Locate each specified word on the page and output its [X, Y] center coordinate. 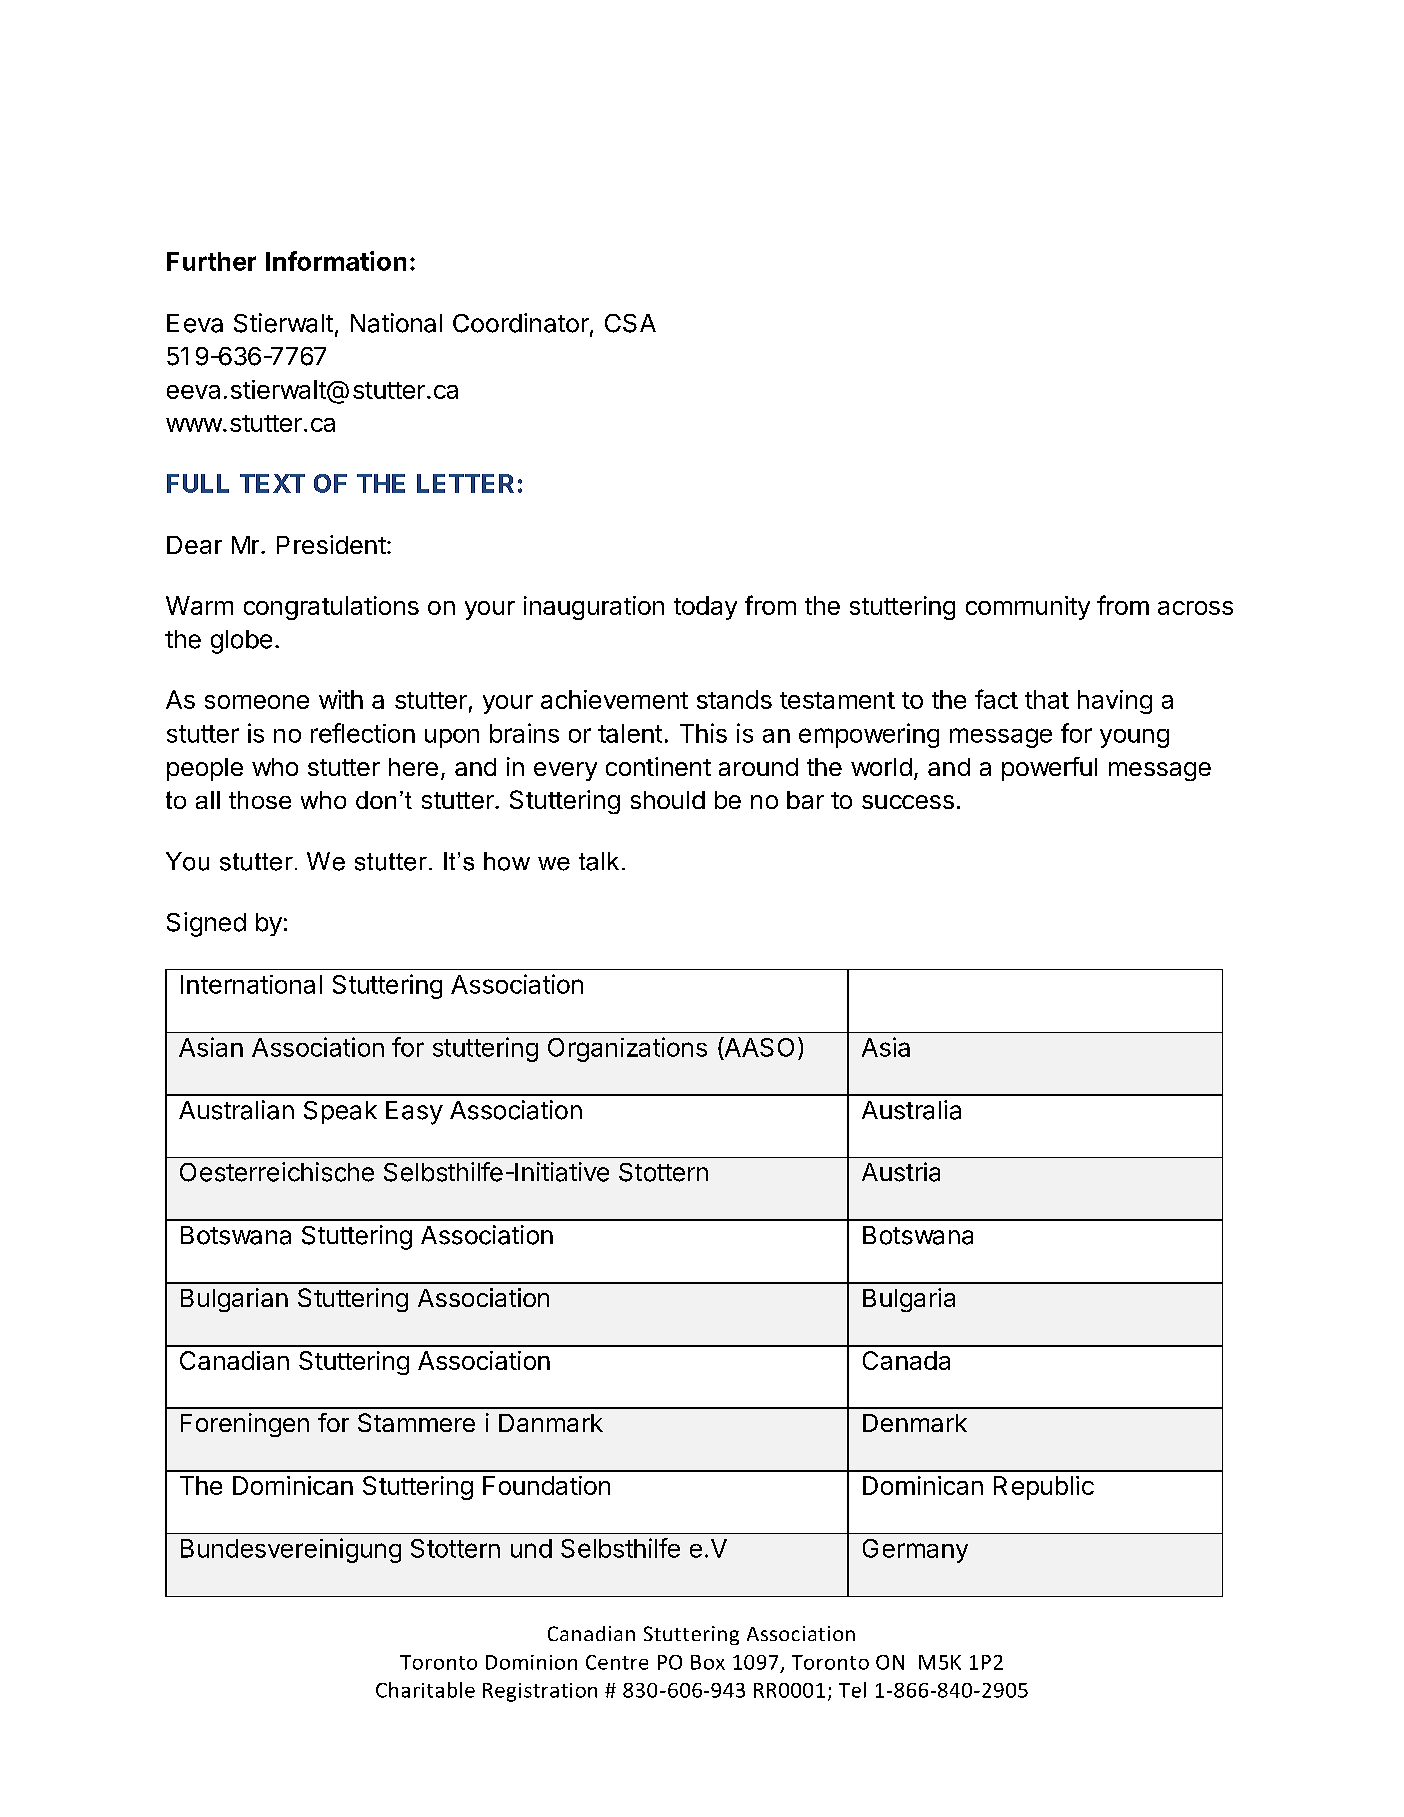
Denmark [915, 1423]
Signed [206, 924]
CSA [630, 323]
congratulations [331, 608]
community [1028, 608]
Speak [340, 1112]
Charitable [425, 1690]
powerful [1049, 769]
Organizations [627, 1049]
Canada [906, 1360]
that [1047, 699]
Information [336, 261]
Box [708, 1662]
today [705, 608]
